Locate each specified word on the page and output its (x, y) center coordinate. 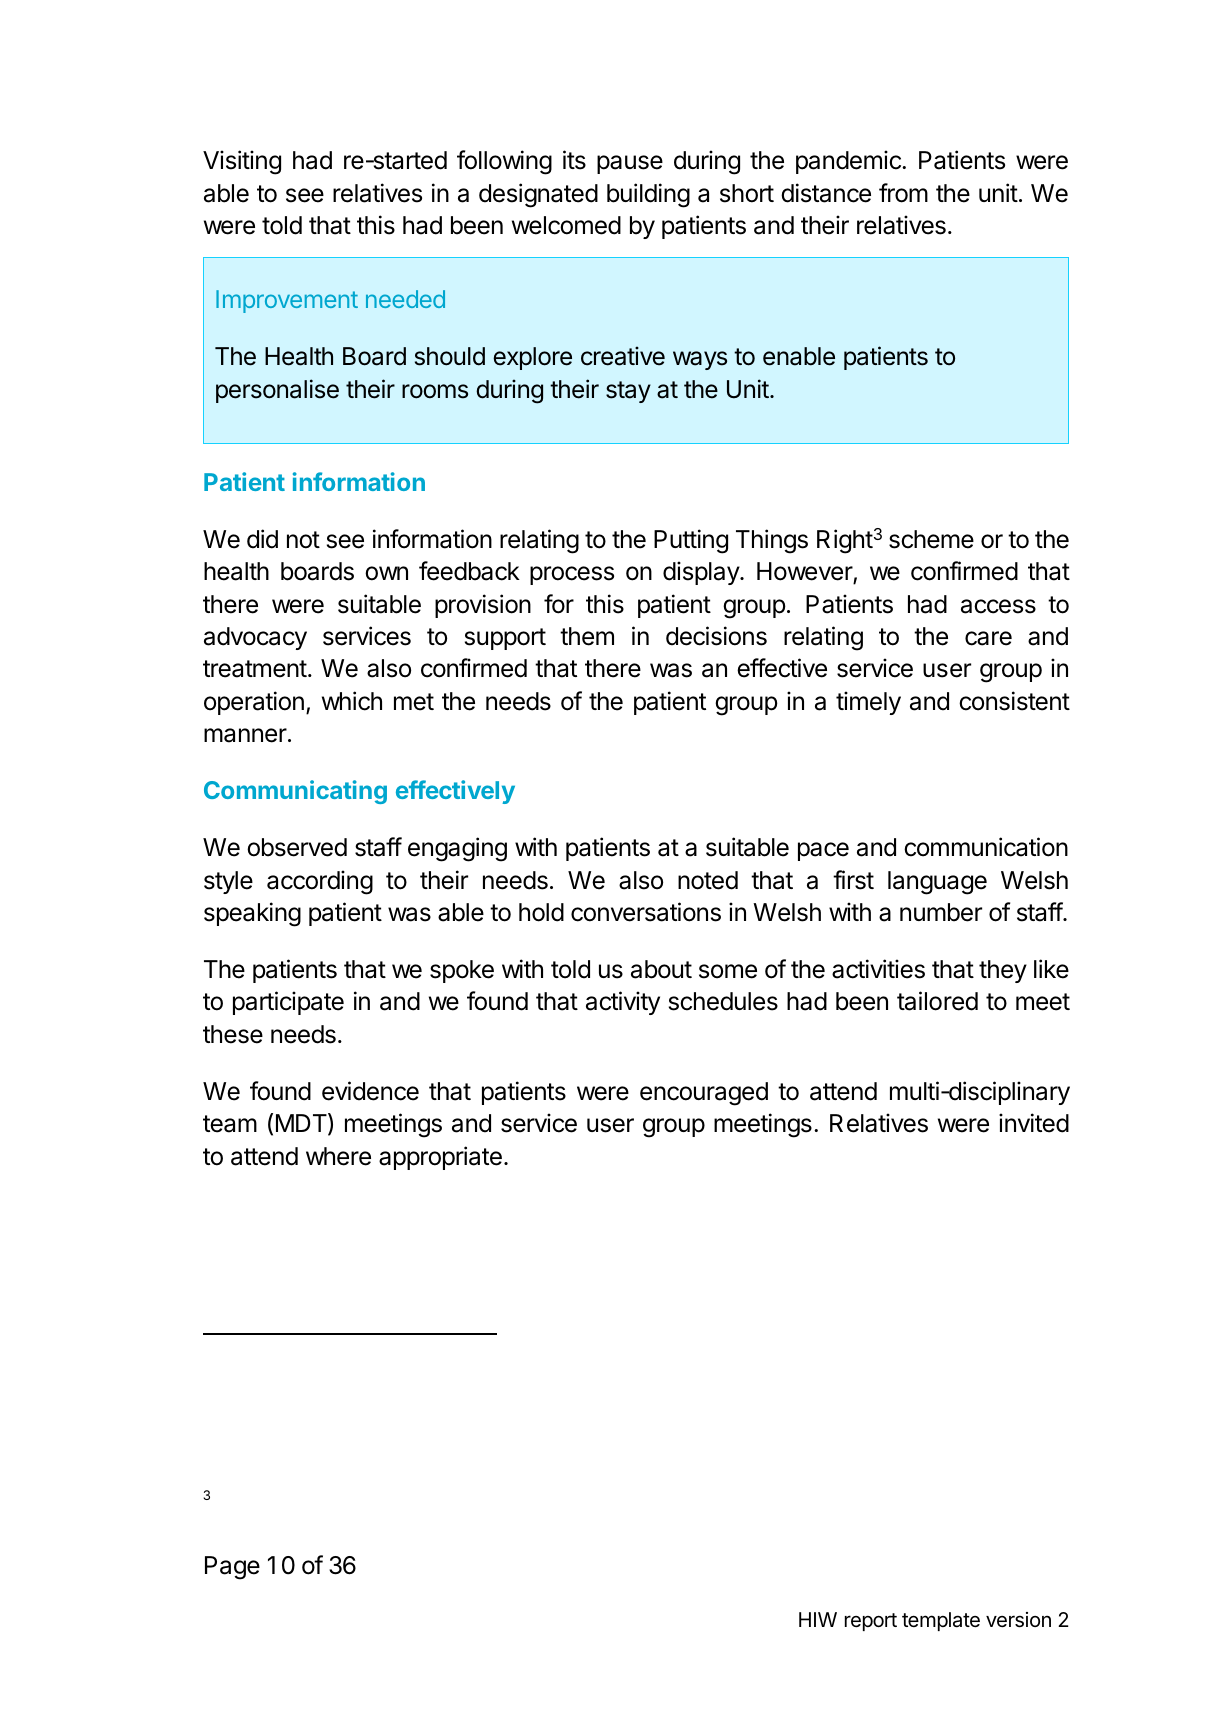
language (937, 883)
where (338, 1156)
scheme (931, 539)
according (320, 882)
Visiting (242, 162)
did (262, 539)
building (648, 195)
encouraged (704, 1094)
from (903, 193)
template (941, 1621)
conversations (646, 912)
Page (232, 1568)
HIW (818, 1619)
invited (1034, 1123)
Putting (691, 541)
